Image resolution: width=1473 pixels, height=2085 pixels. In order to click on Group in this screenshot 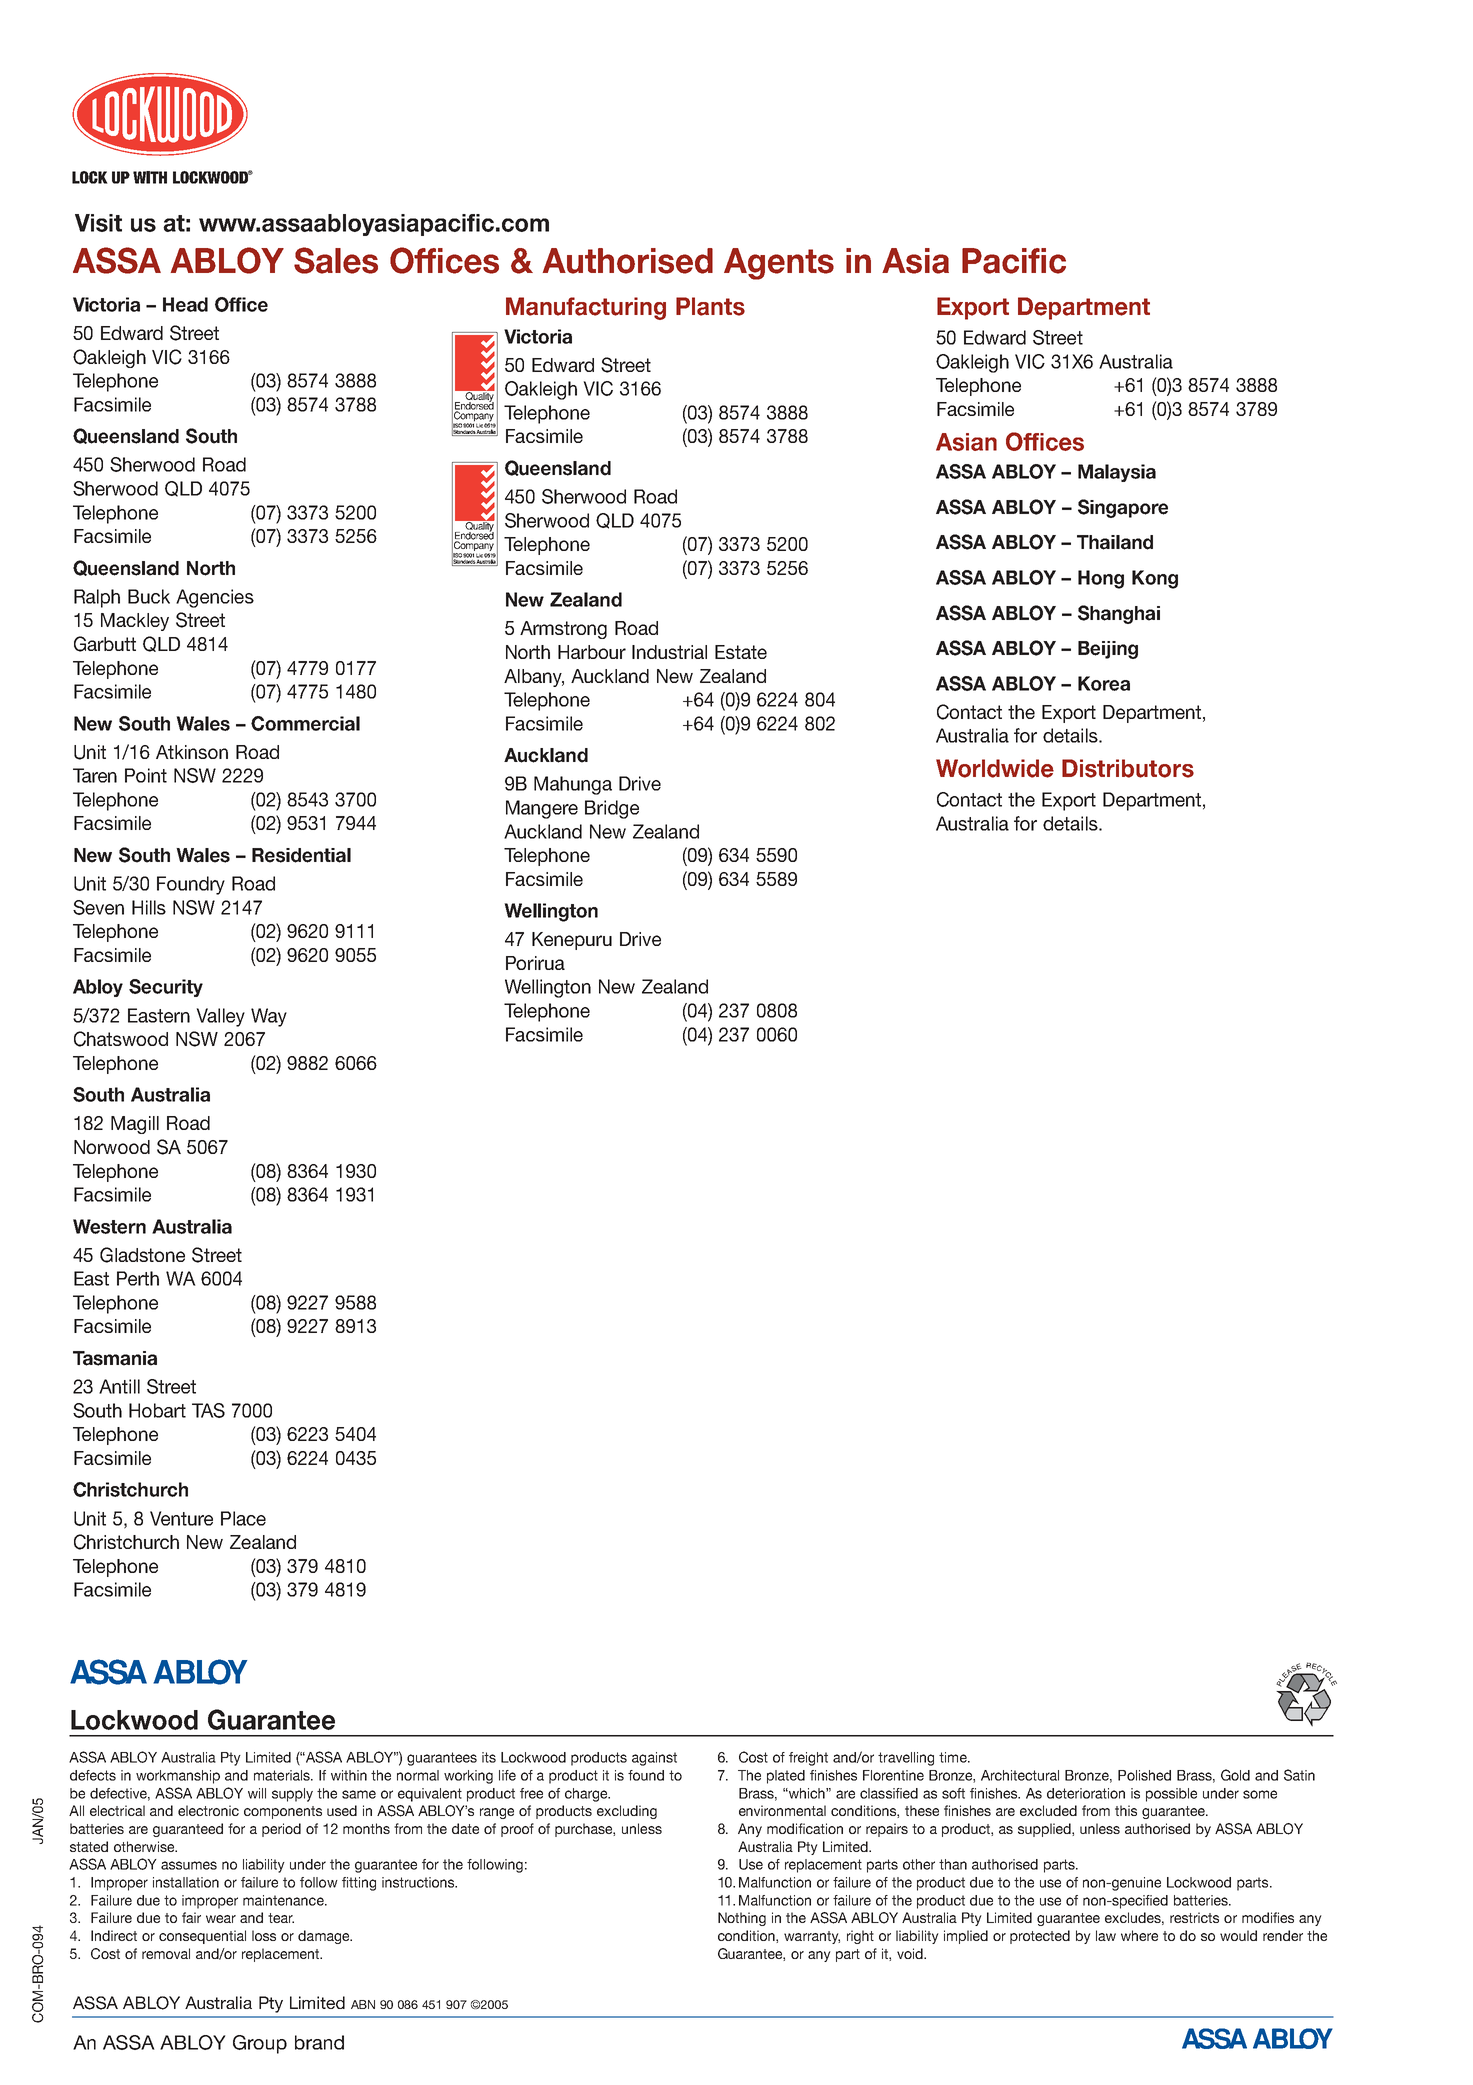, I will do `click(260, 2044)`.
